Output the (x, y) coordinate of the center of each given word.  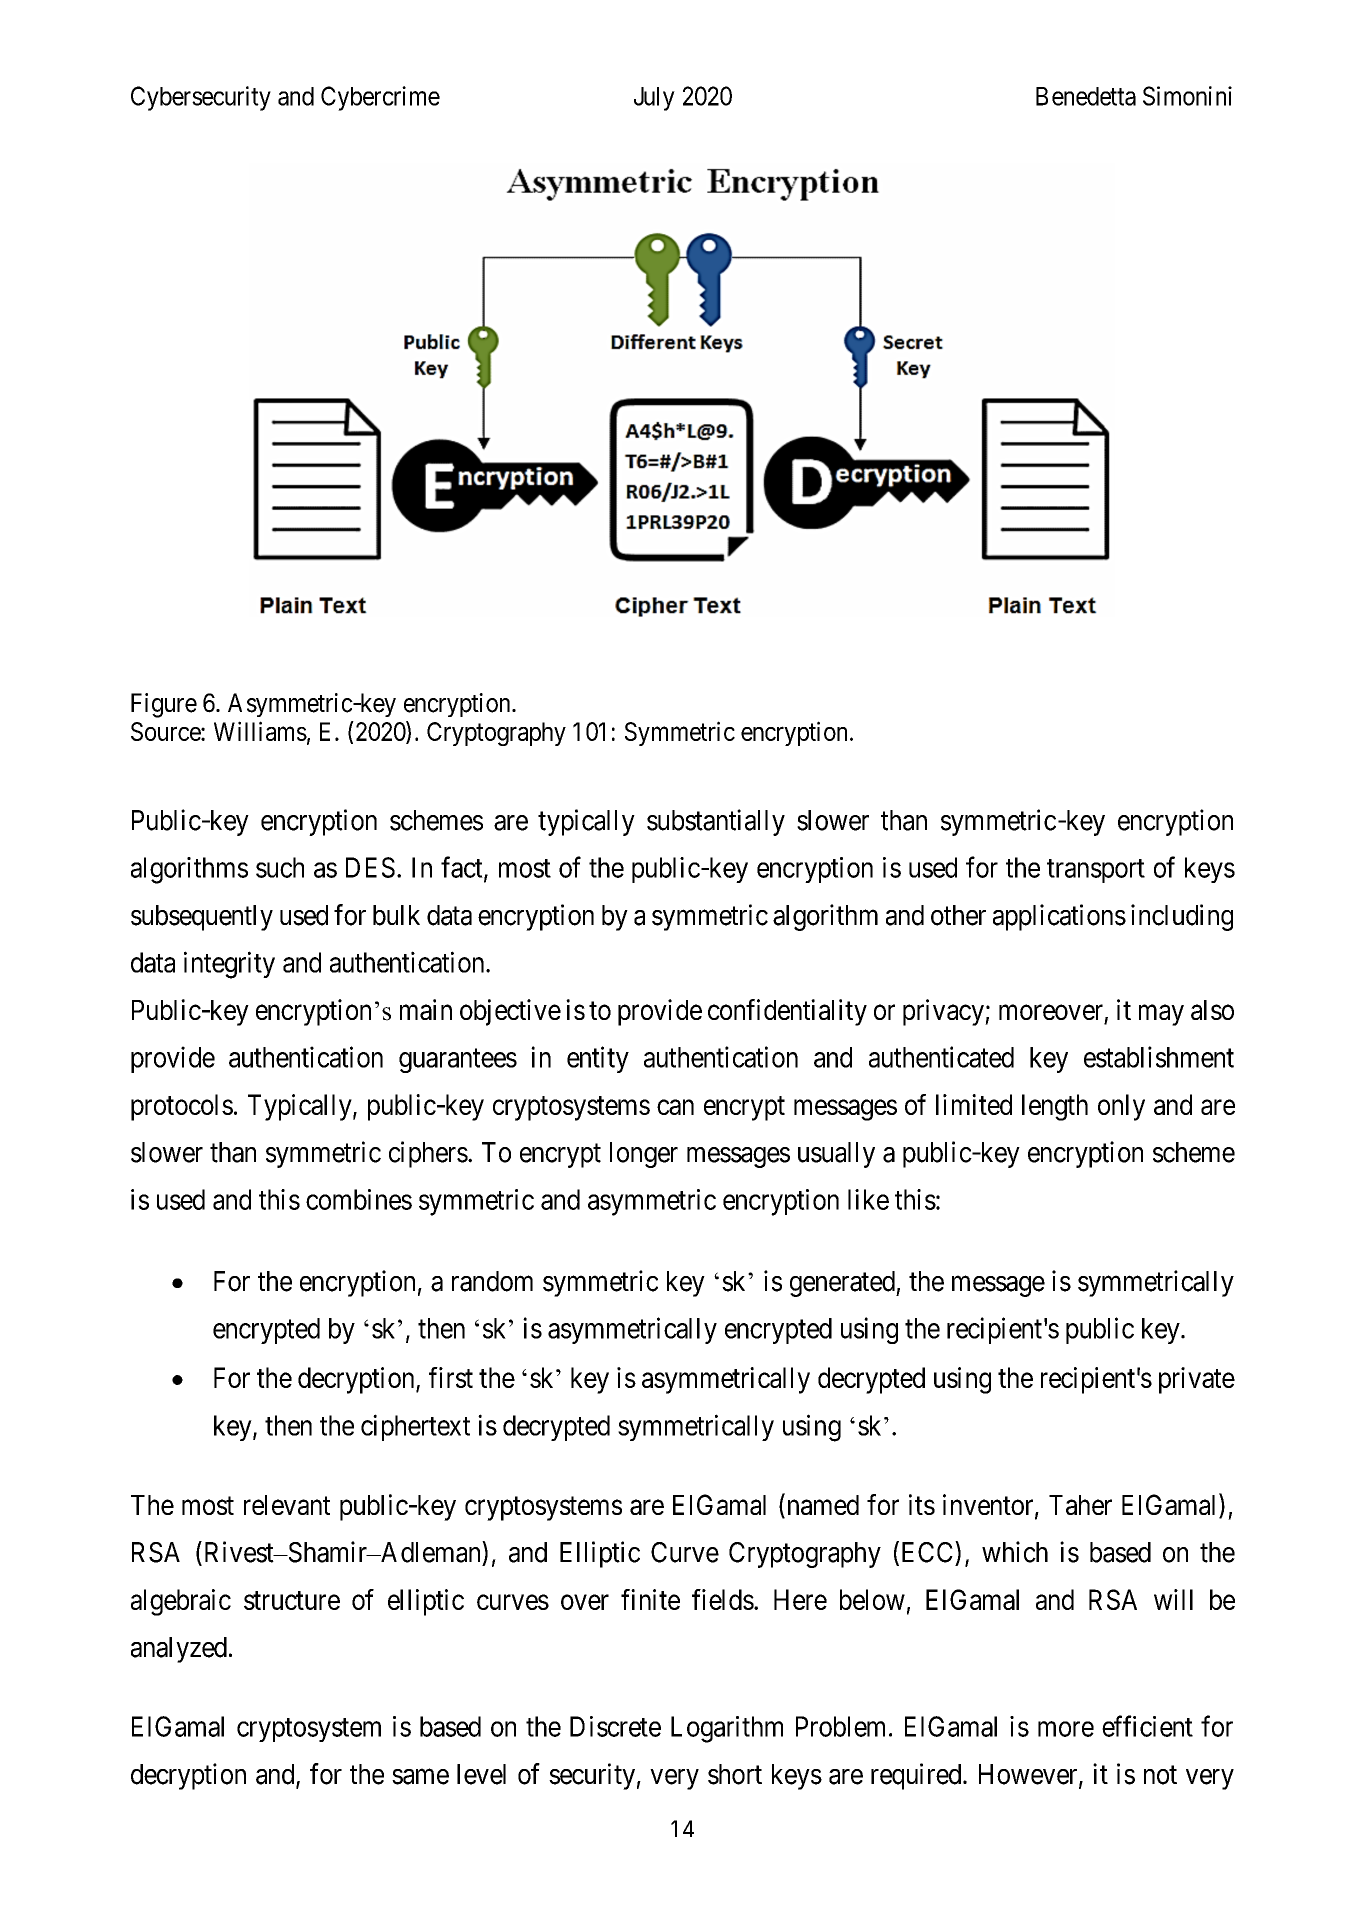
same (420, 1777)
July (654, 99)
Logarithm (727, 1729)
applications (1059, 917)
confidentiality (787, 1012)
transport (1096, 871)
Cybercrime (380, 98)
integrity (229, 965)
